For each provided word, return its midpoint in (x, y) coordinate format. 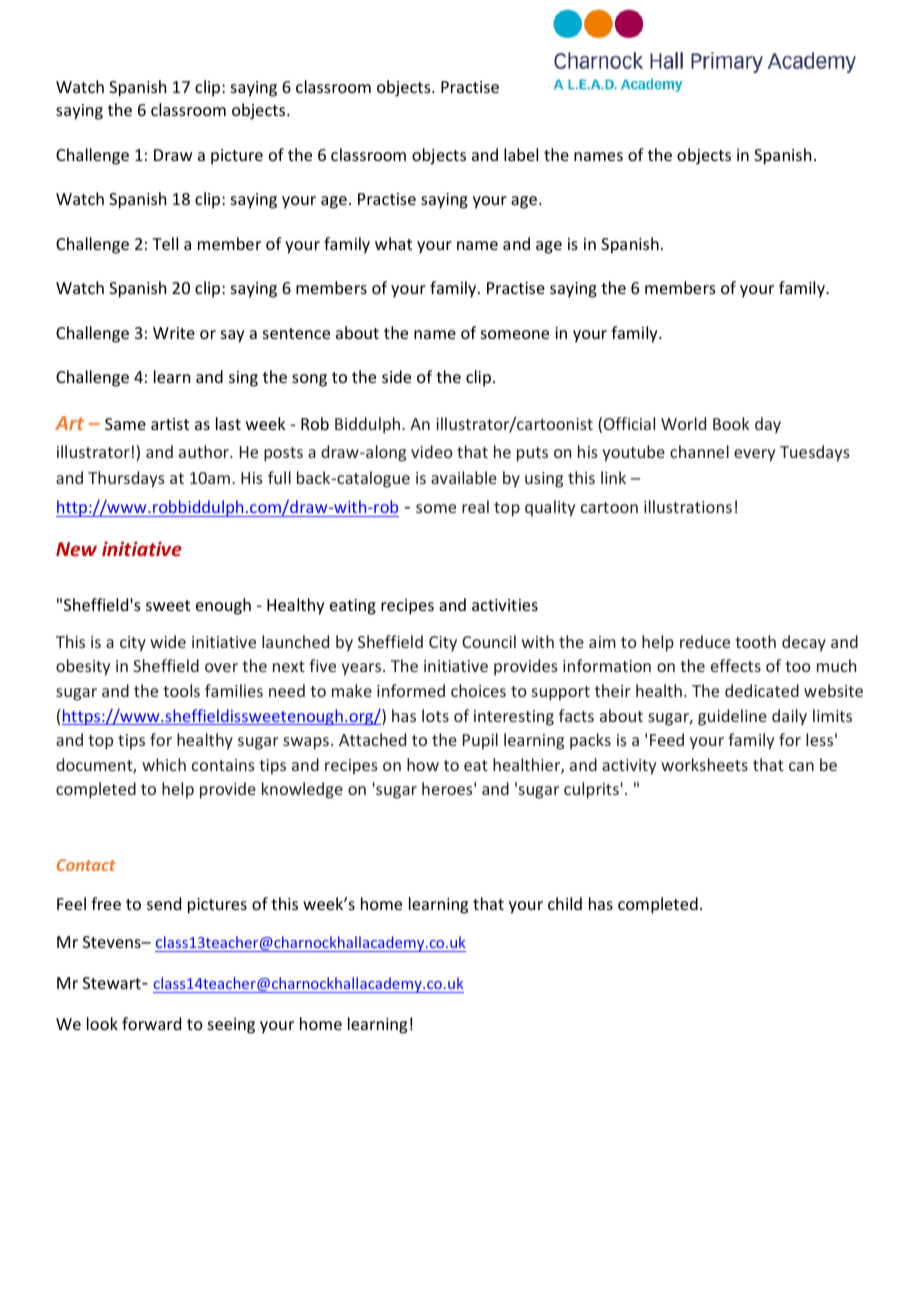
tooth (755, 641)
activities (505, 605)
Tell (165, 243)
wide (168, 641)
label (521, 154)
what (393, 243)
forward (151, 1023)
